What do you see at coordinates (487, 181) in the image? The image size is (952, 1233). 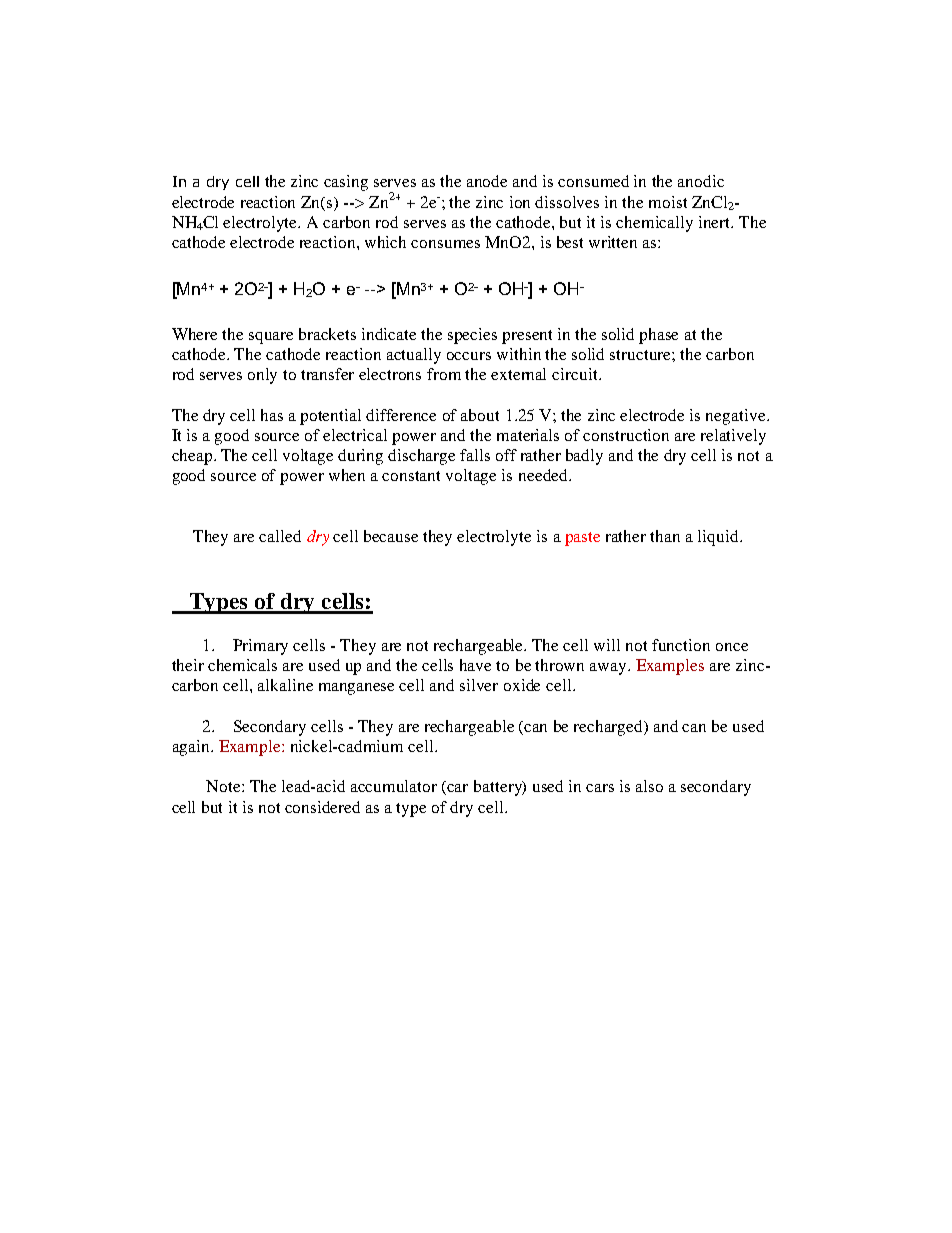 I see `anode` at bounding box center [487, 181].
